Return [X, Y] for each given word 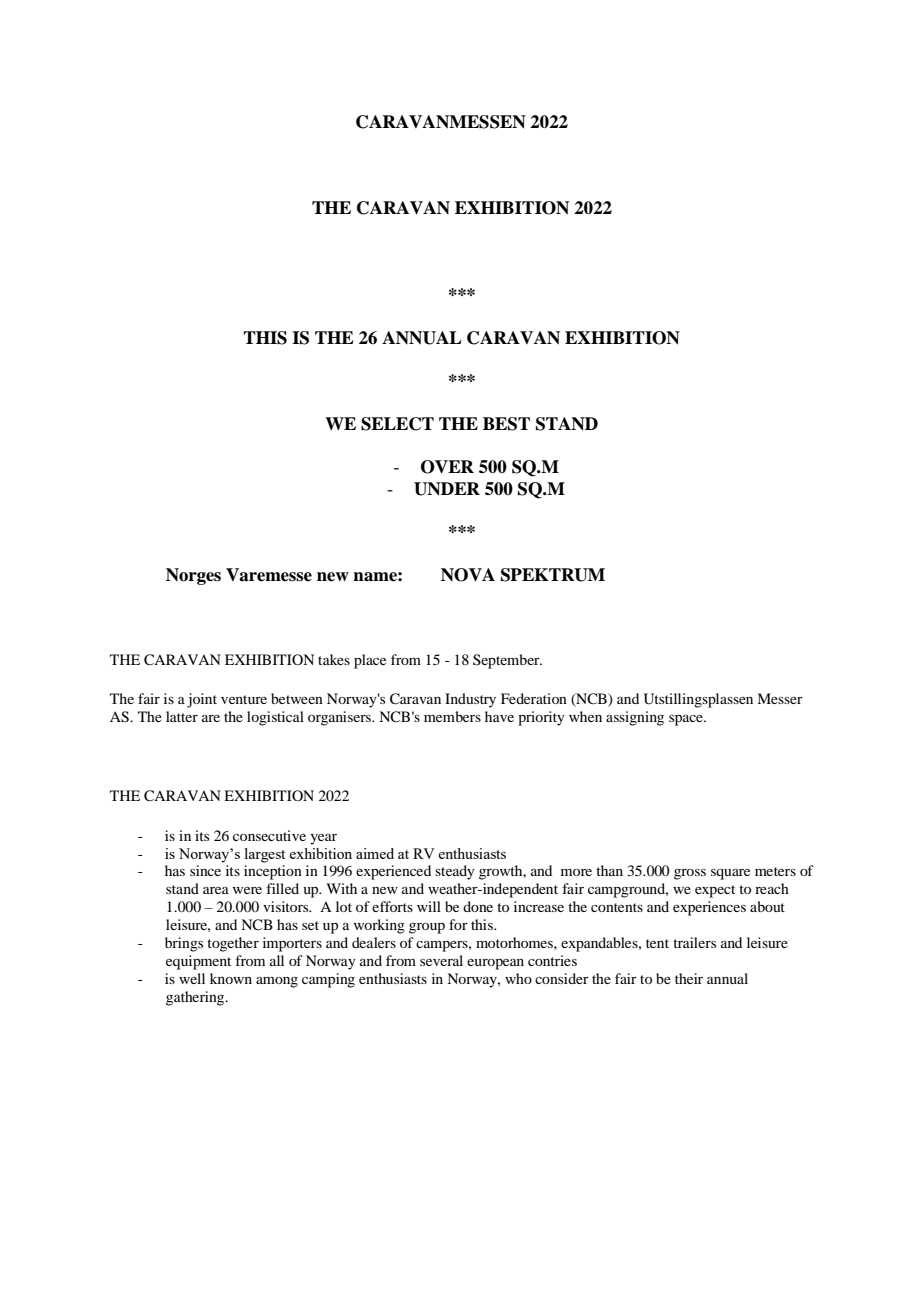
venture [244, 699]
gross [690, 874]
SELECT [397, 424]
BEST [506, 424]
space [687, 720]
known [231, 978]
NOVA [468, 575]
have [499, 716]
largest [265, 855]
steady [455, 872]
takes [334, 659]
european [495, 964]
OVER [447, 467]
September [507, 661]
